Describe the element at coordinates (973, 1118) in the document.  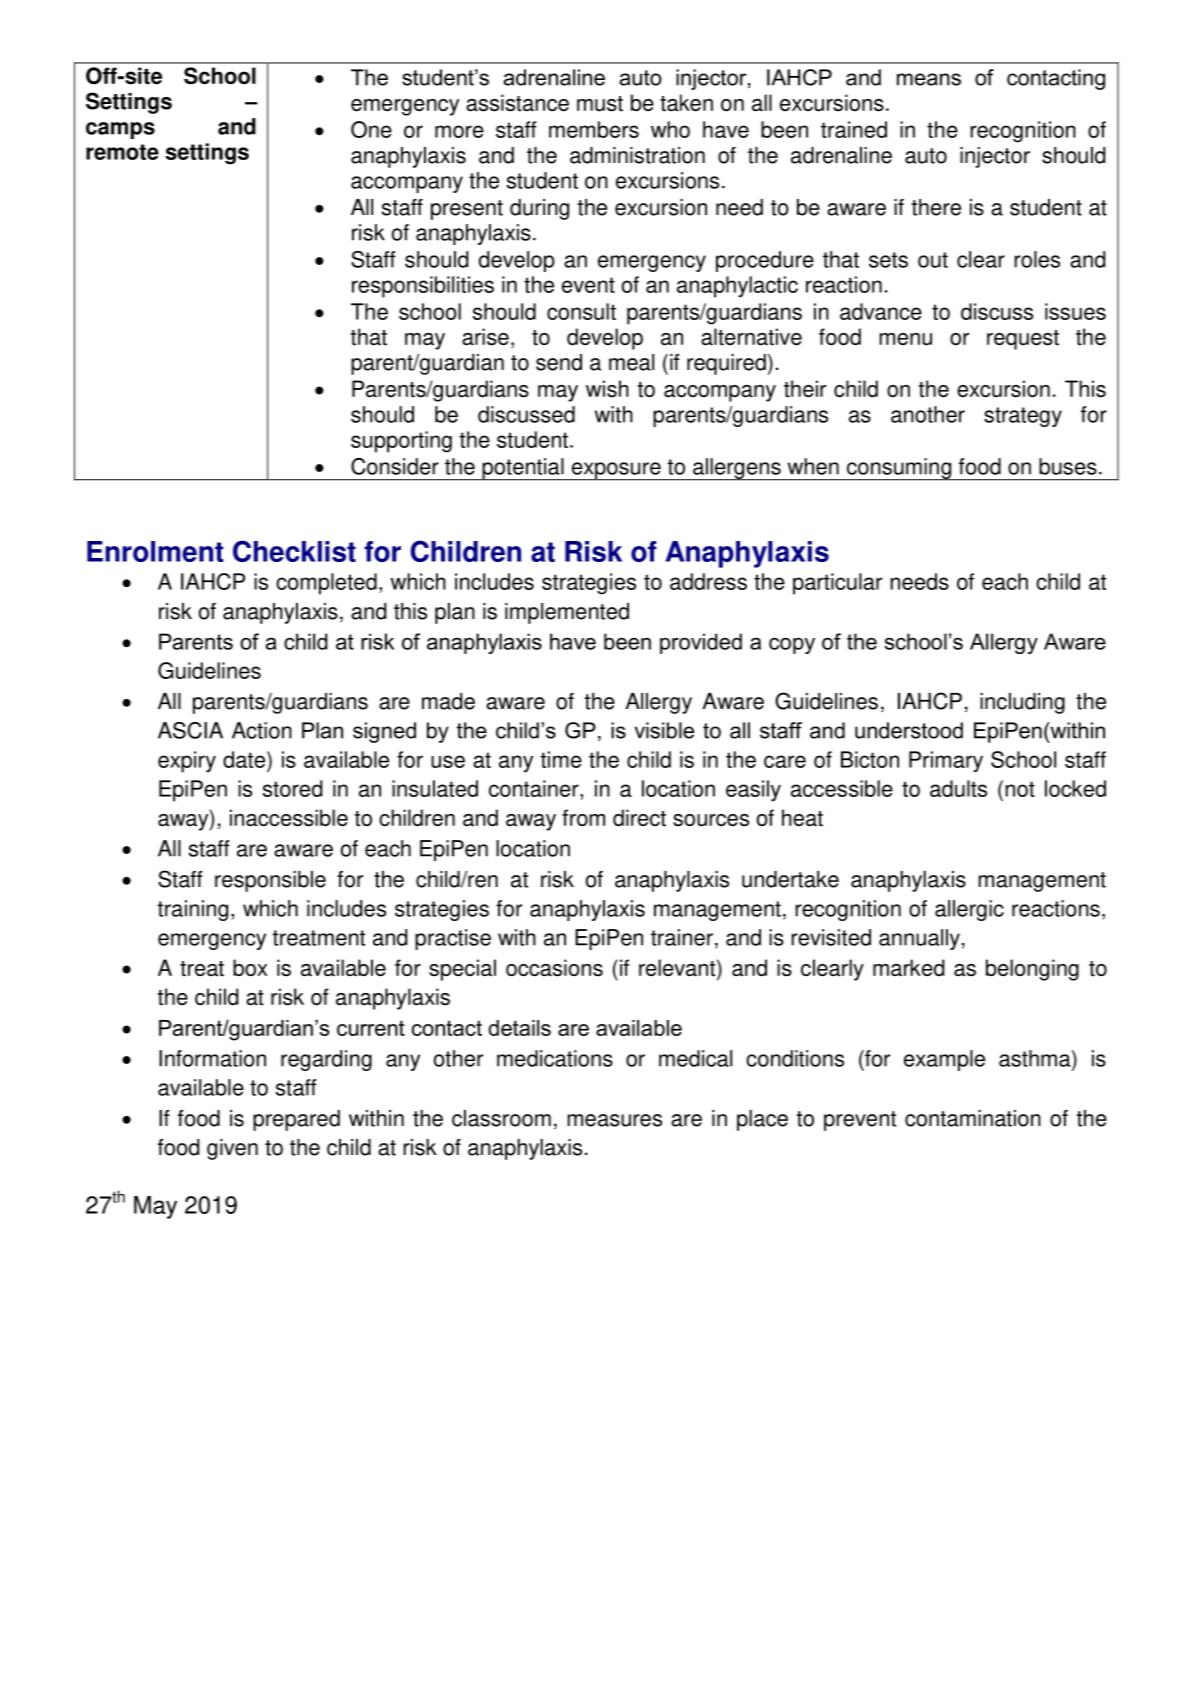
I see `contamination` at that location.
